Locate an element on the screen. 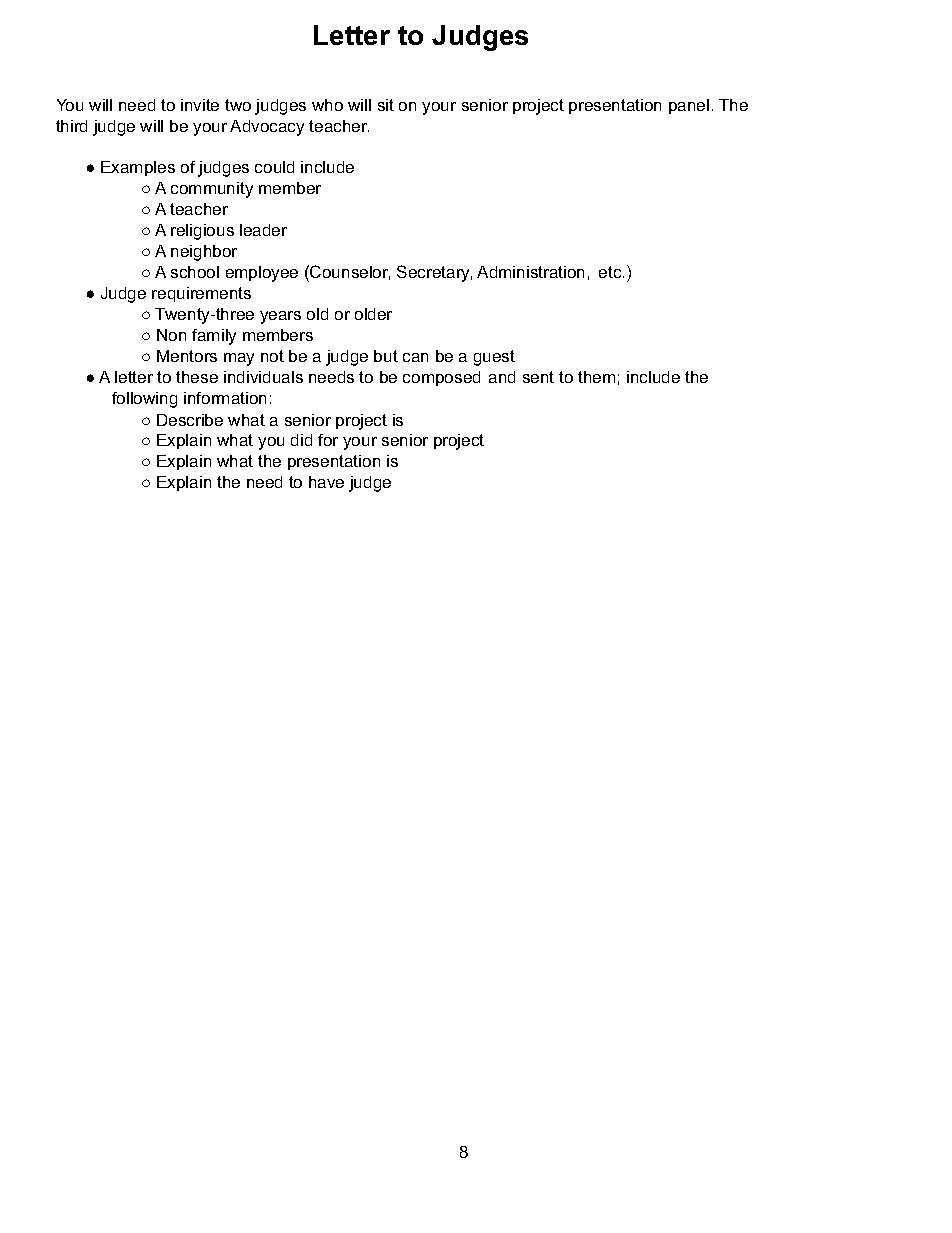  Mentors is located at coordinates (187, 356).
